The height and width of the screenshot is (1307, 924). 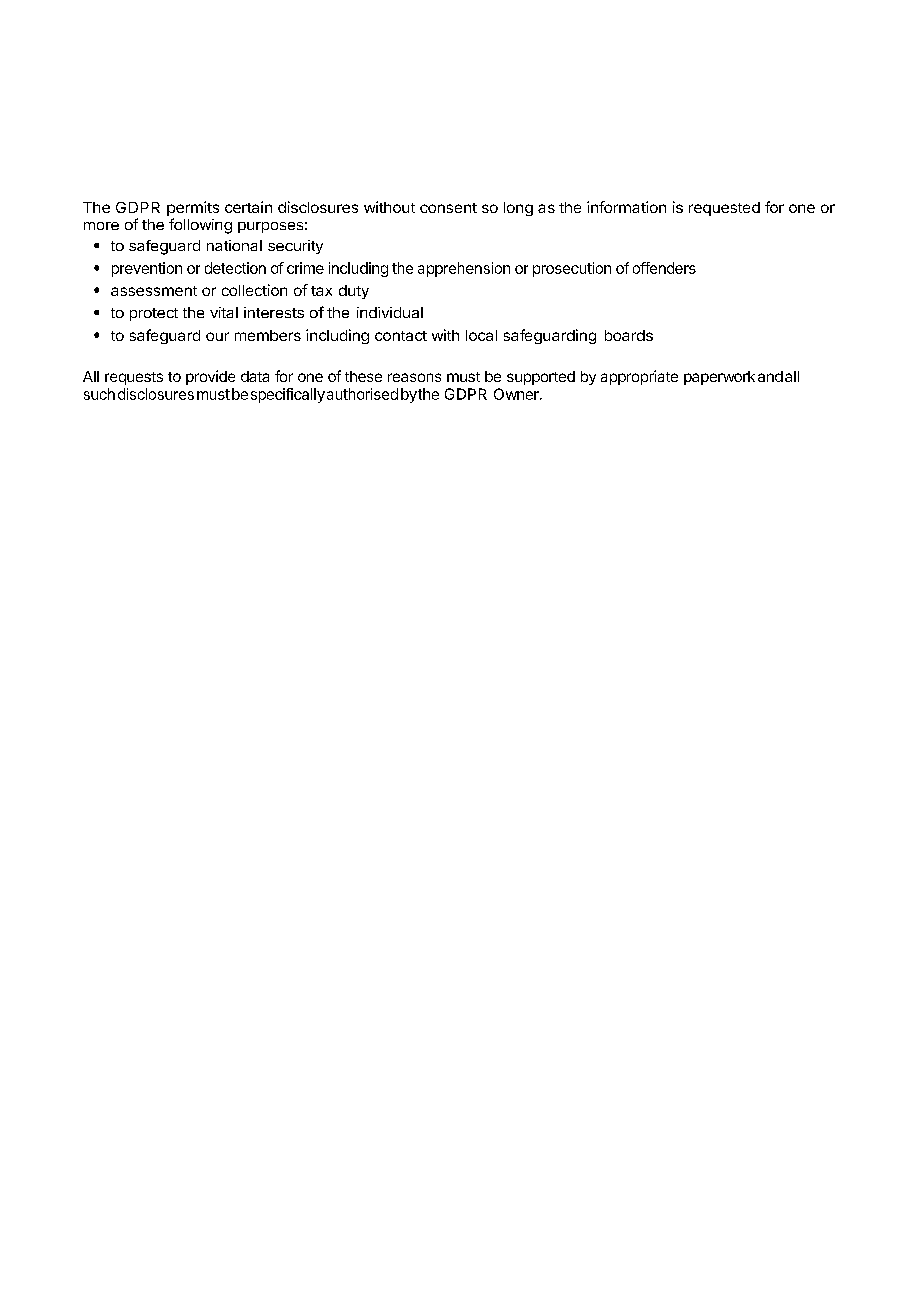 What do you see at coordinates (217, 336) in the screenshot?
I see `our` at bounding box center [217, 336].
